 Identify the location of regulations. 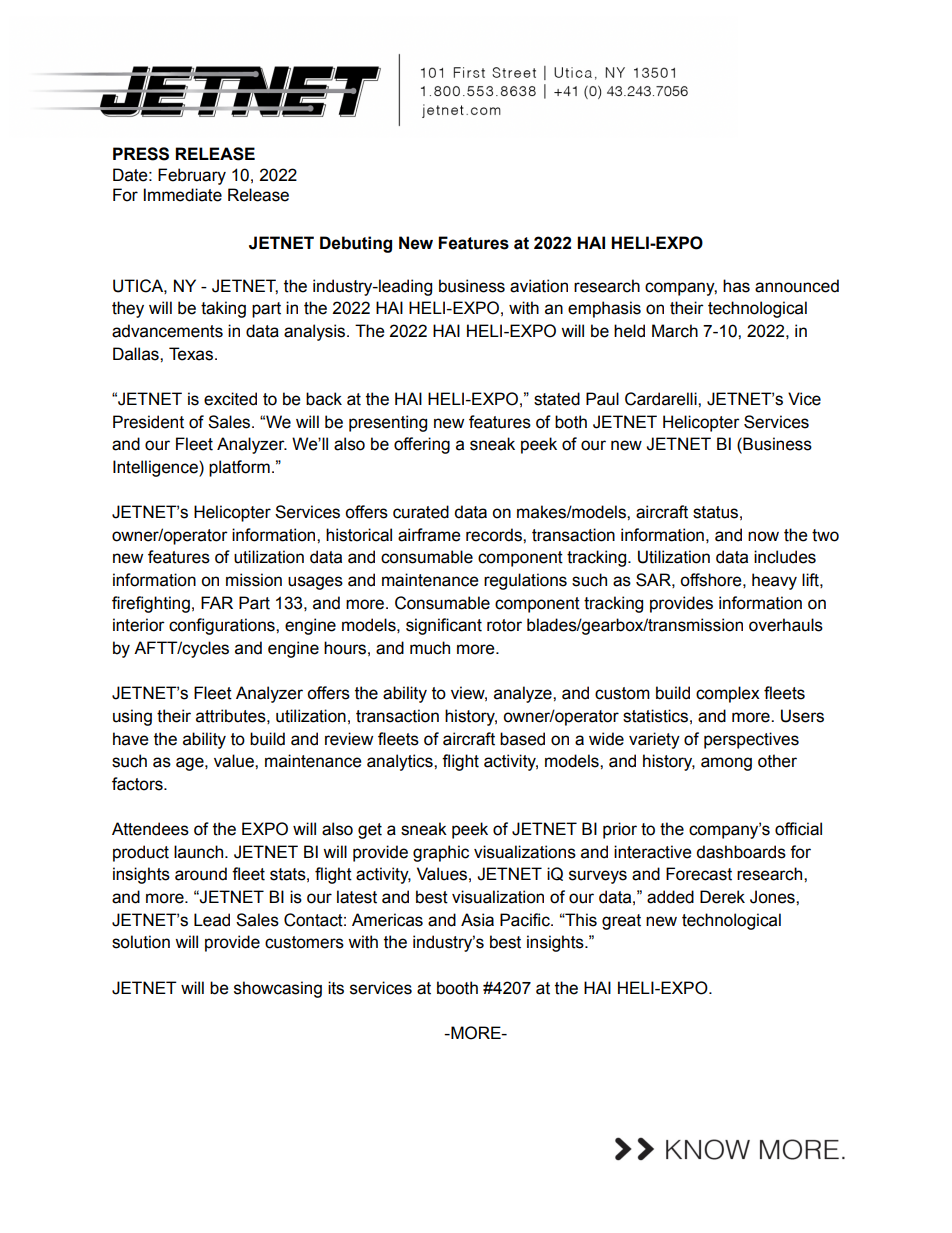
(525, 581).
